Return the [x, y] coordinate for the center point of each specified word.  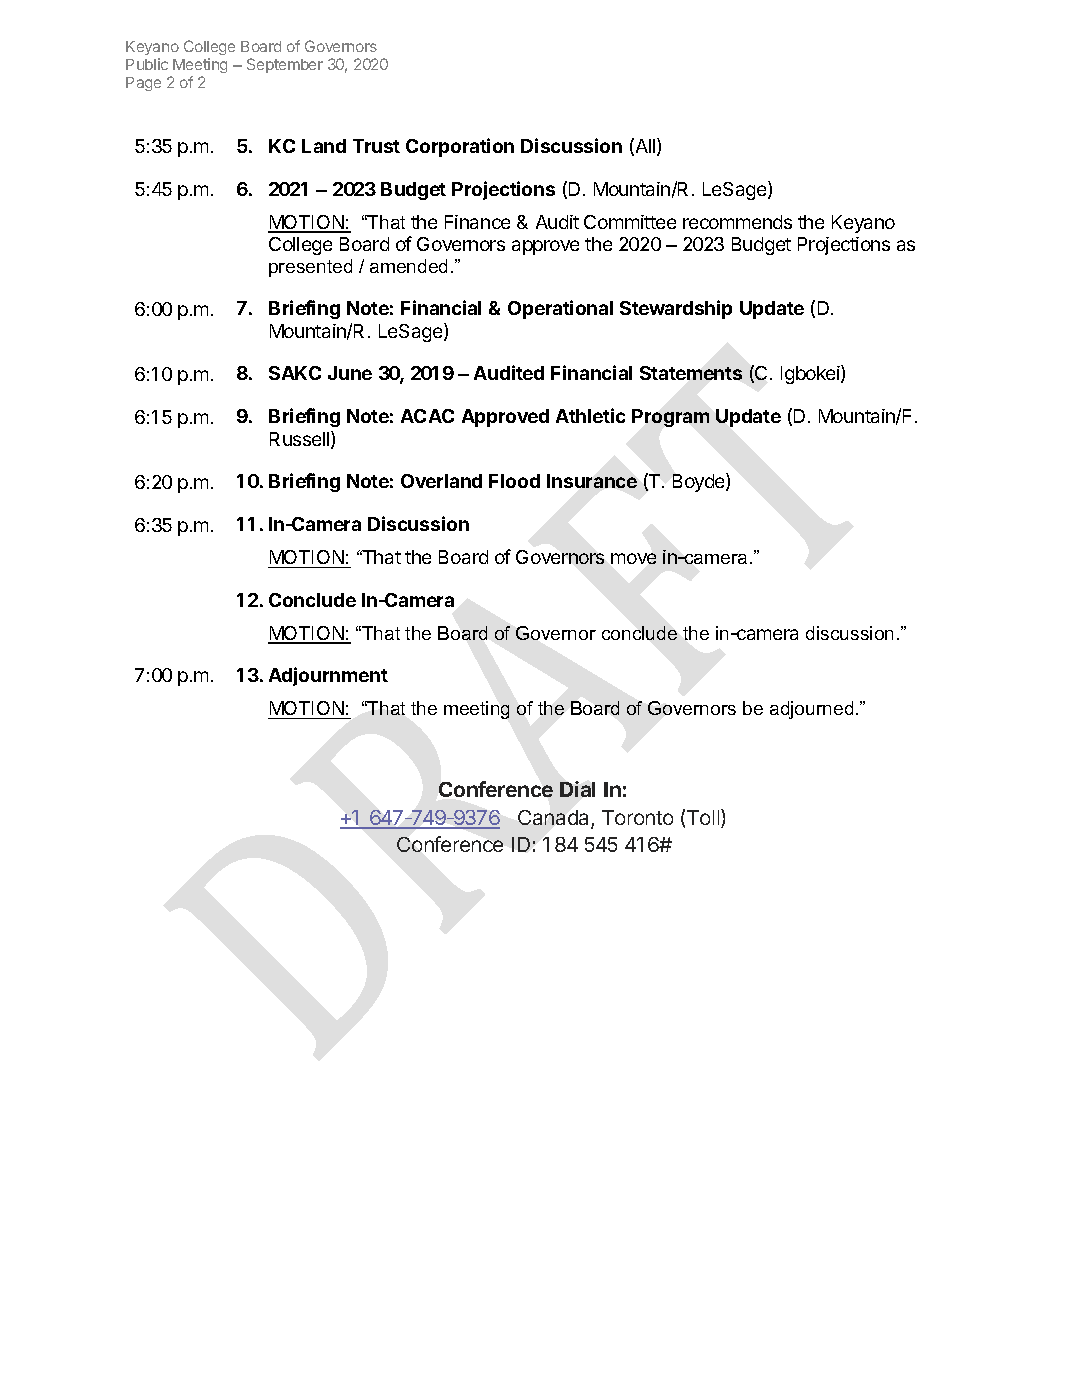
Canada [555, 819]
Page [143, 84]
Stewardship [676, 309]
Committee [630, 222]
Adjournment [328, 676]
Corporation [460, 147]
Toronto [637, 817]
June [350, 373]
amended [408, 266]
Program [670, 418]
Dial [577, 789]
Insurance [592, 481]
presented [310, 268]
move [633, 558]
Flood [514, 481]
